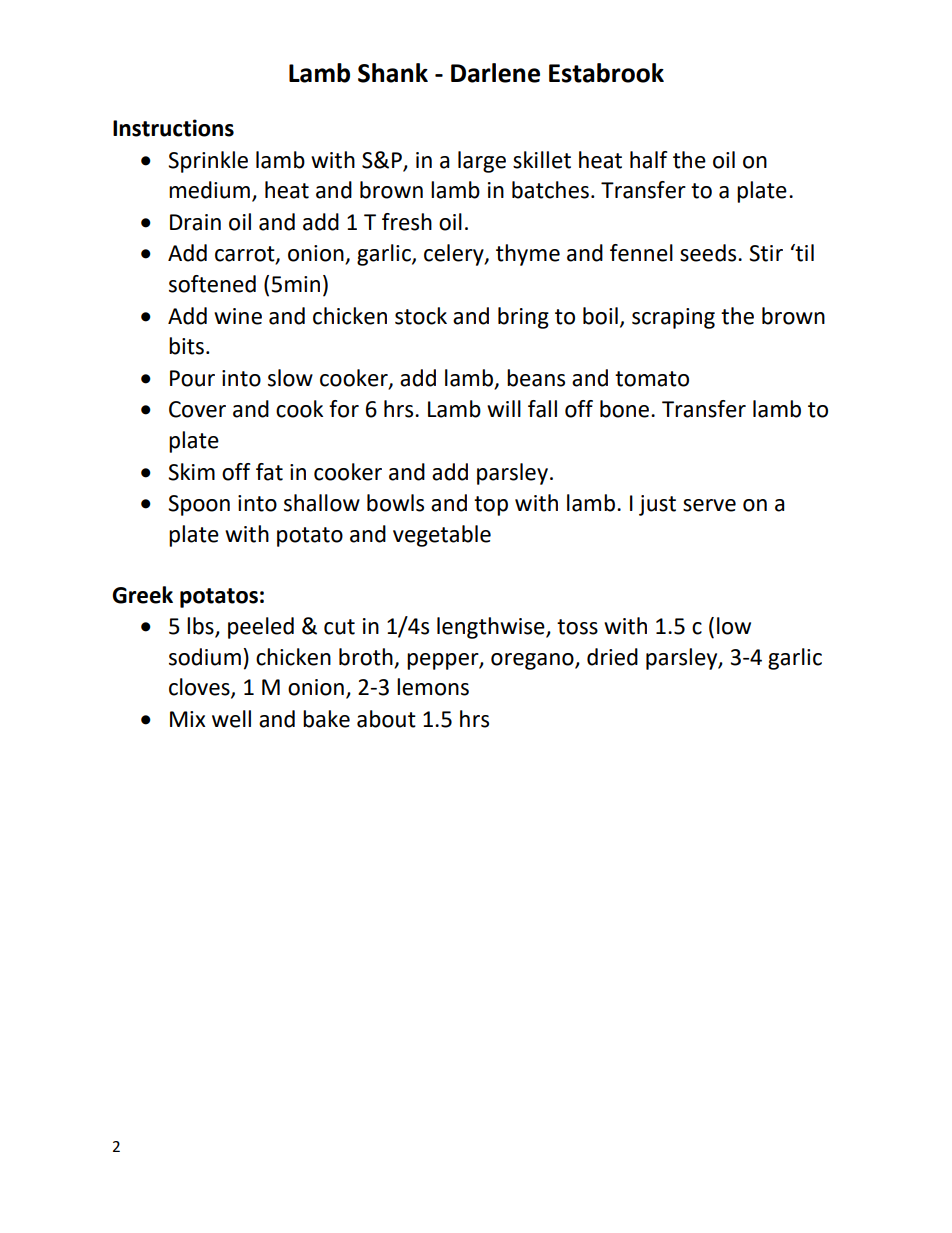 The width and height of the screenshot is (952, 1233). Describe the element at coordinates (195, 222) in the screenshot. I see `Drain` at that location.
